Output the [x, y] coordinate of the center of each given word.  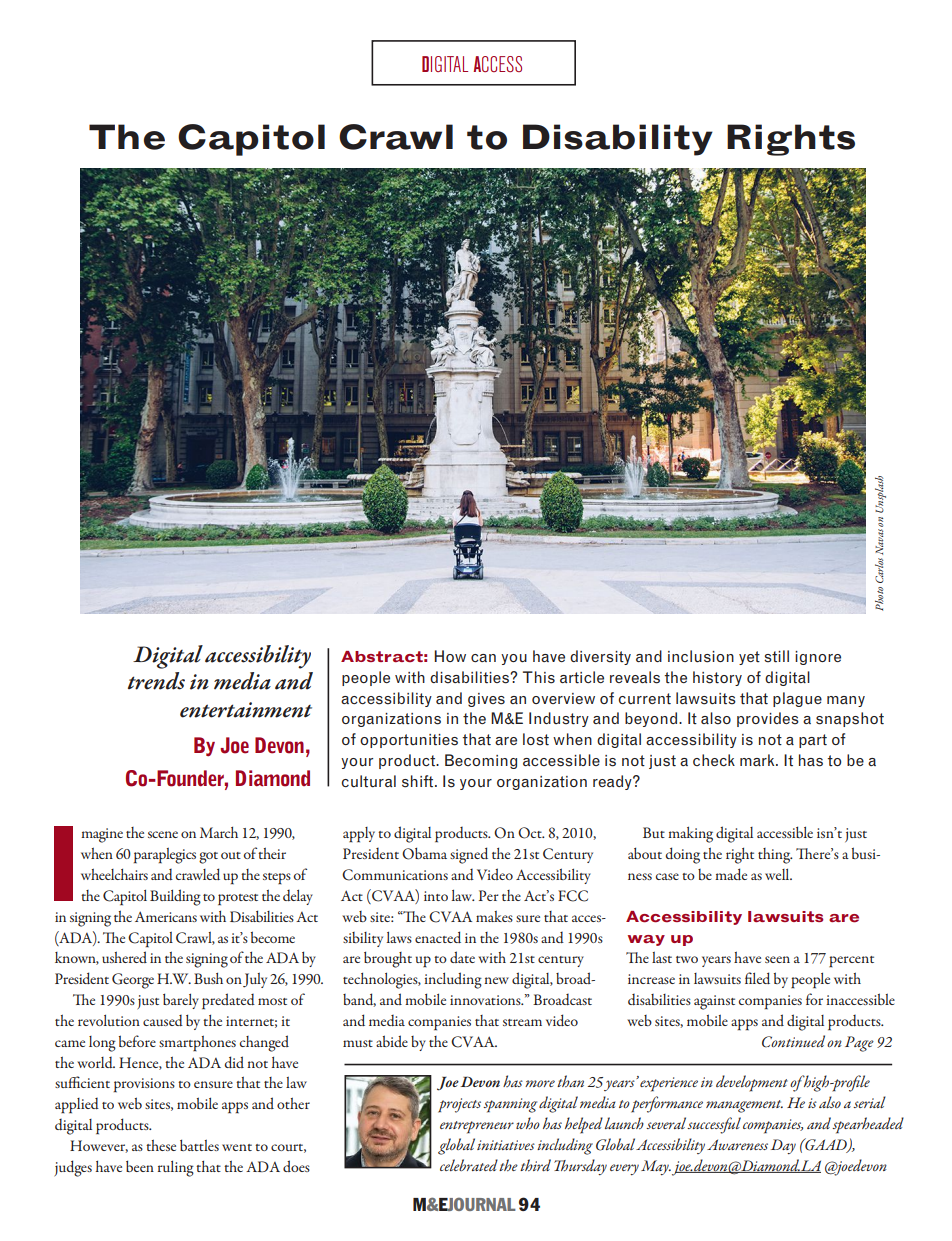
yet [749, 658]
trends [156, 681]
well [778, 874]
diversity [600, 657]
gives [486, 700]
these [161, 1145]
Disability [618, 140]
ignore [818, 658]
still [776, 656]
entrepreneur [477, 1127]
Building [175, 897]
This [539, 677]
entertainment [246, 710]
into [436, 896]
